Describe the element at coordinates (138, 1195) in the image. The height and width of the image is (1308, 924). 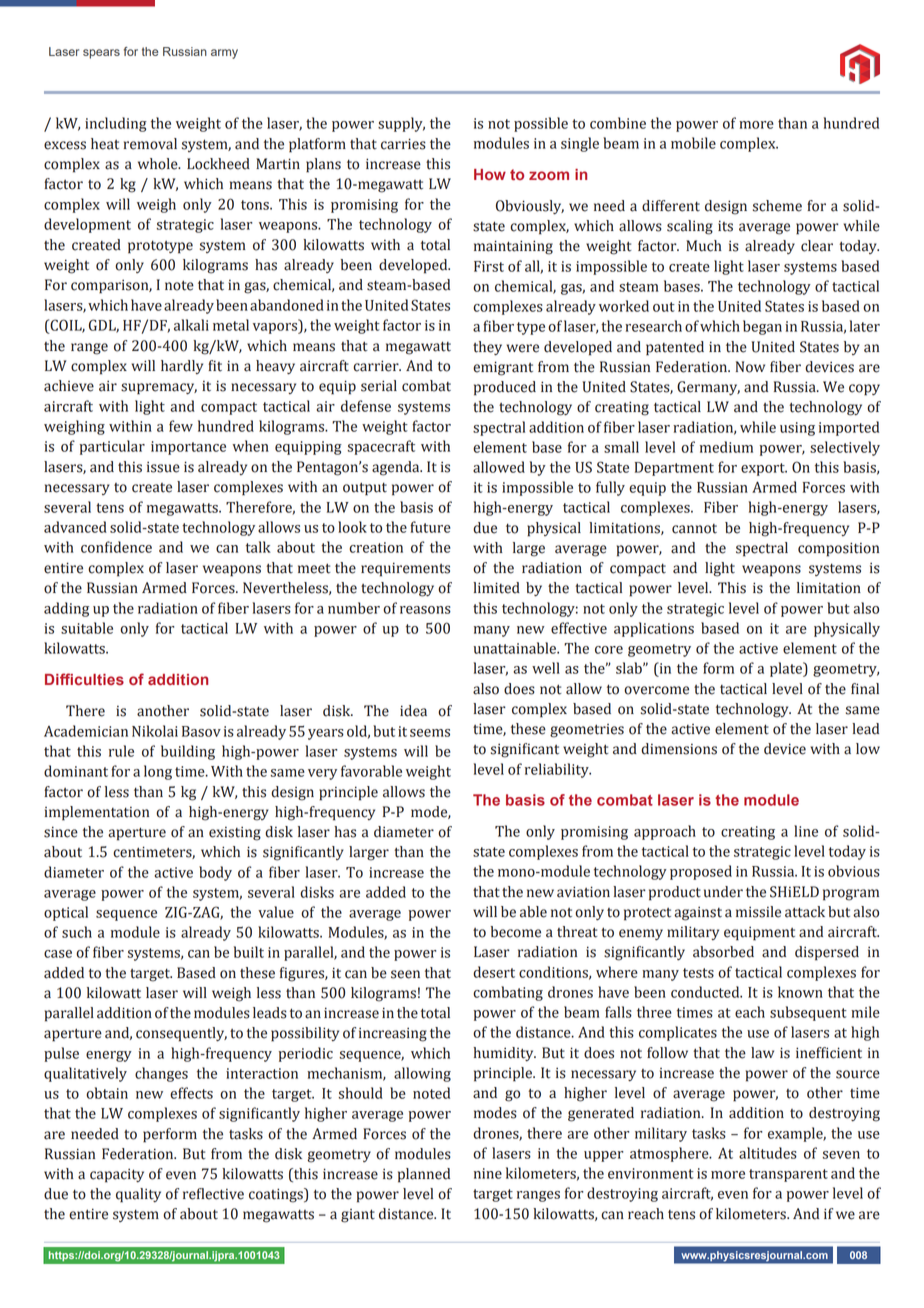
I see `quality` at that location.
